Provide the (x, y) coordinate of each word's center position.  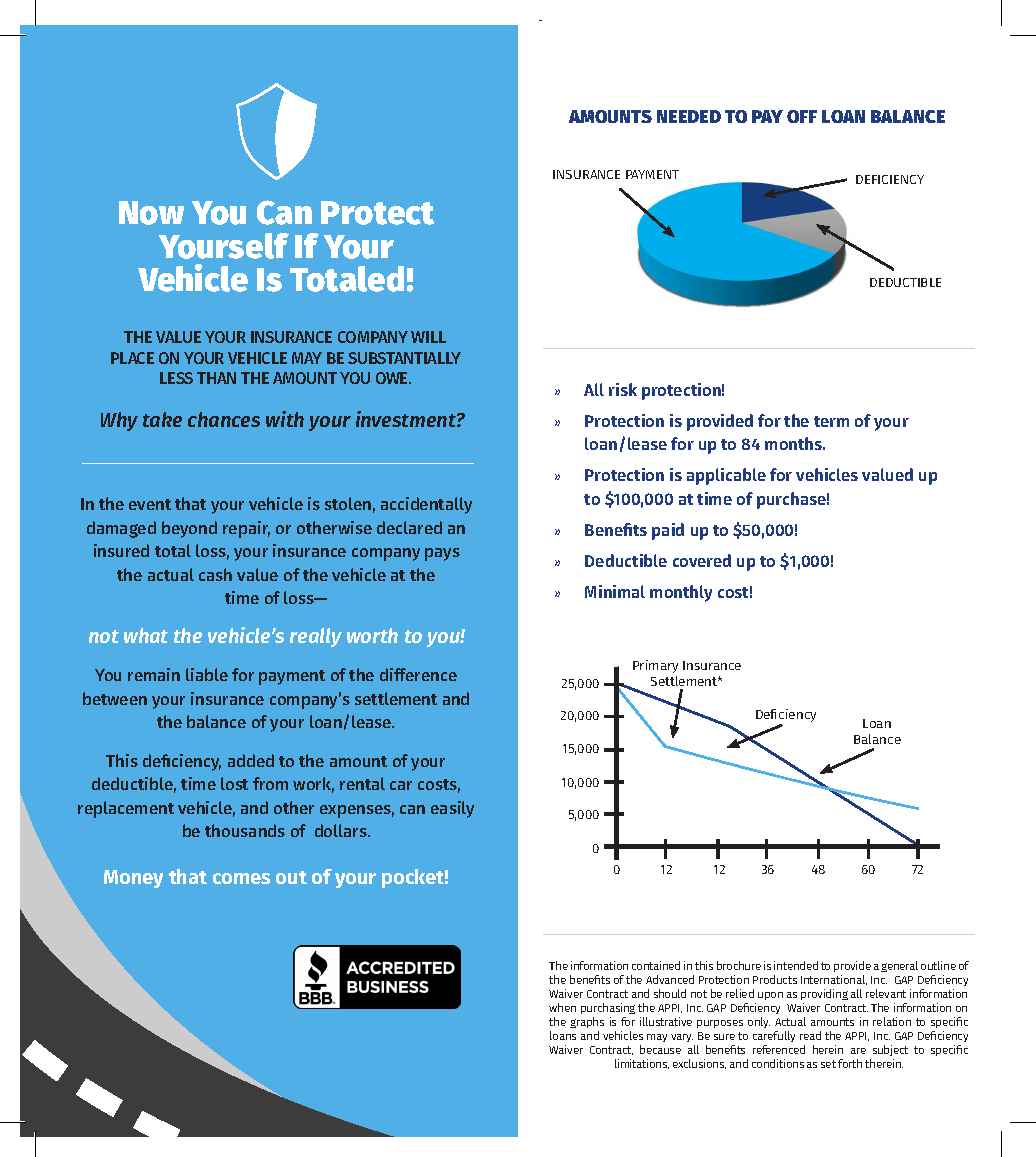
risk (623, 389)
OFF (802, 116)
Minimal (615, 591)
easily (452, 809)
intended (796, 965)
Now (151, 213)
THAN (216, 378)
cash (215, 574)
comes (241, 878)
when (562, 1007)
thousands (245, 830)
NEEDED (689, 116)
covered (702, 560)
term (831, 421)
